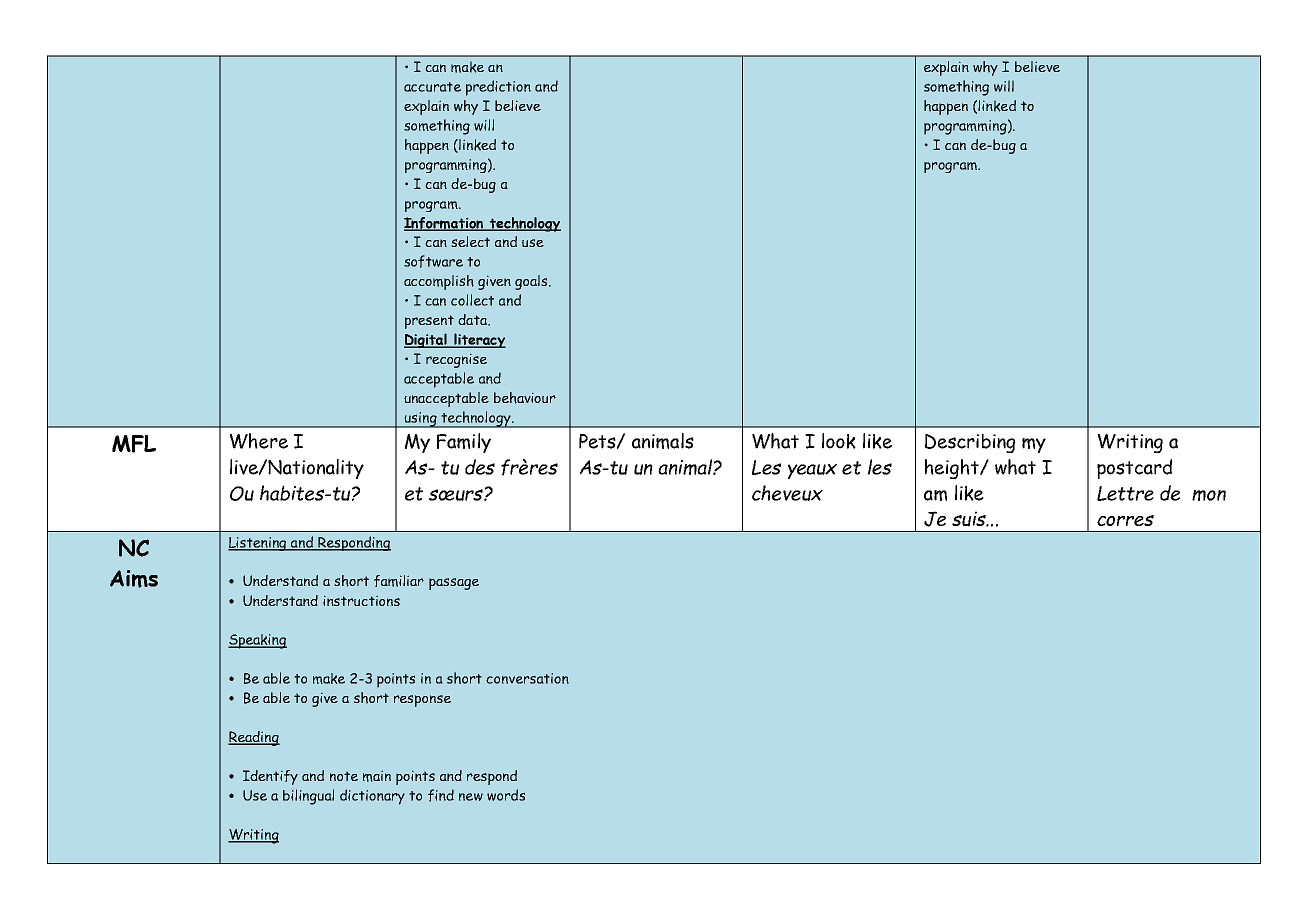  Describe the element at coordinates (1209, 495) in the document. I see `mon` at that location.
